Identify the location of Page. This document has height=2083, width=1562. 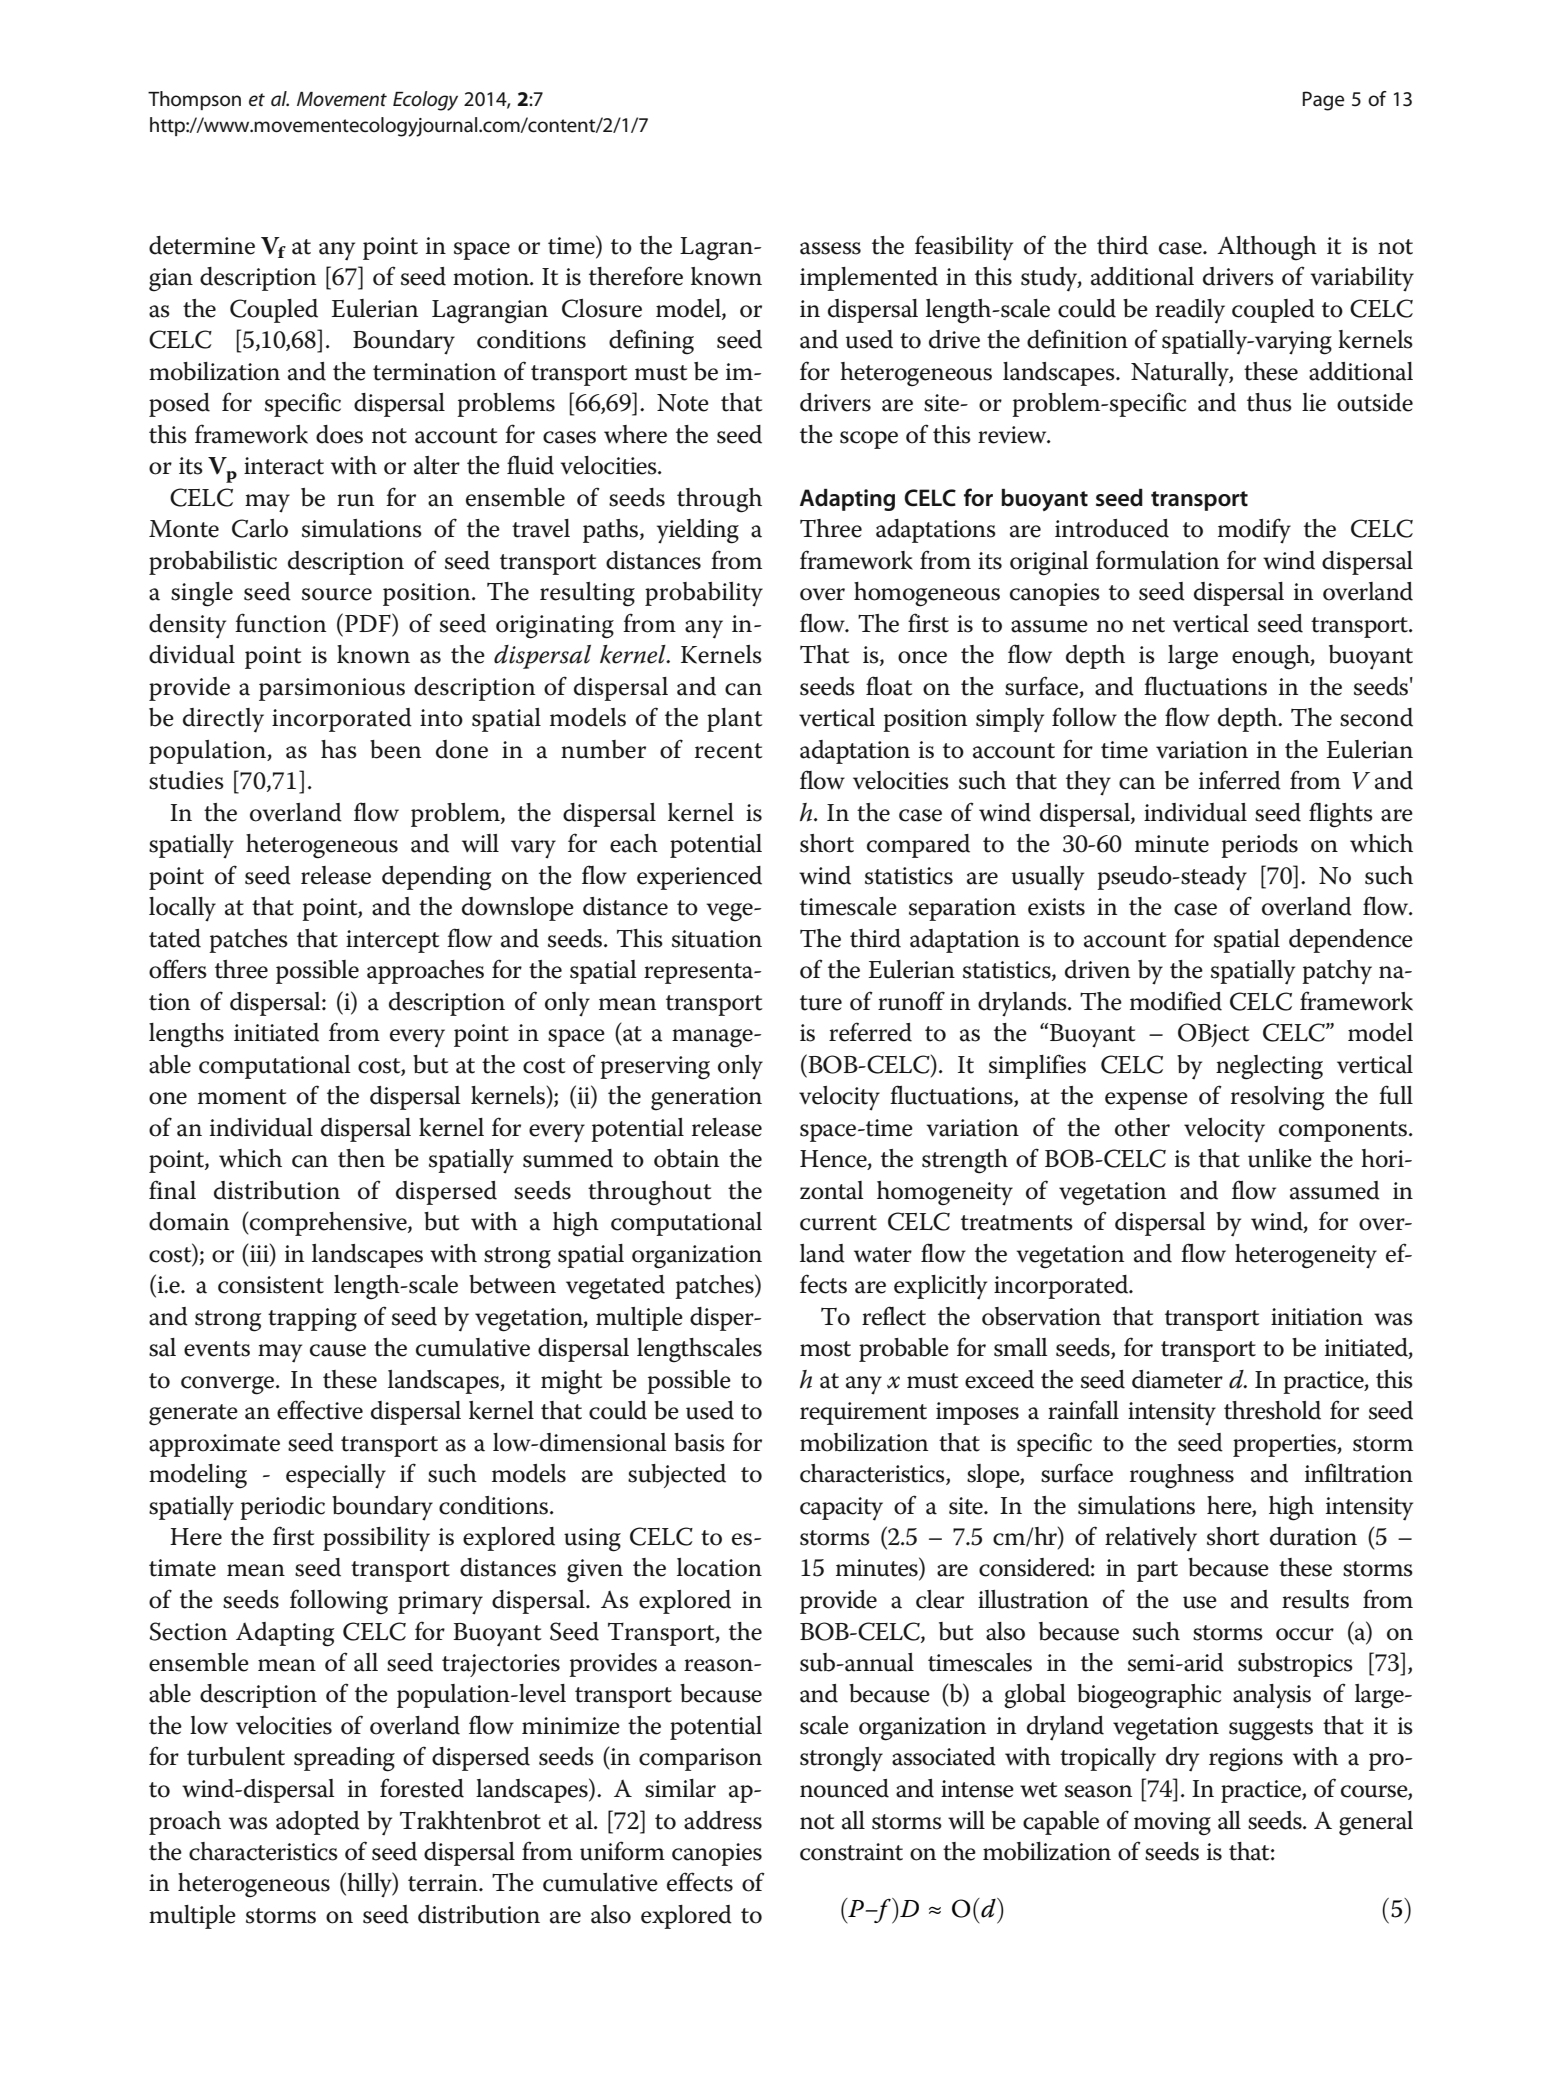
(1324, 101).
